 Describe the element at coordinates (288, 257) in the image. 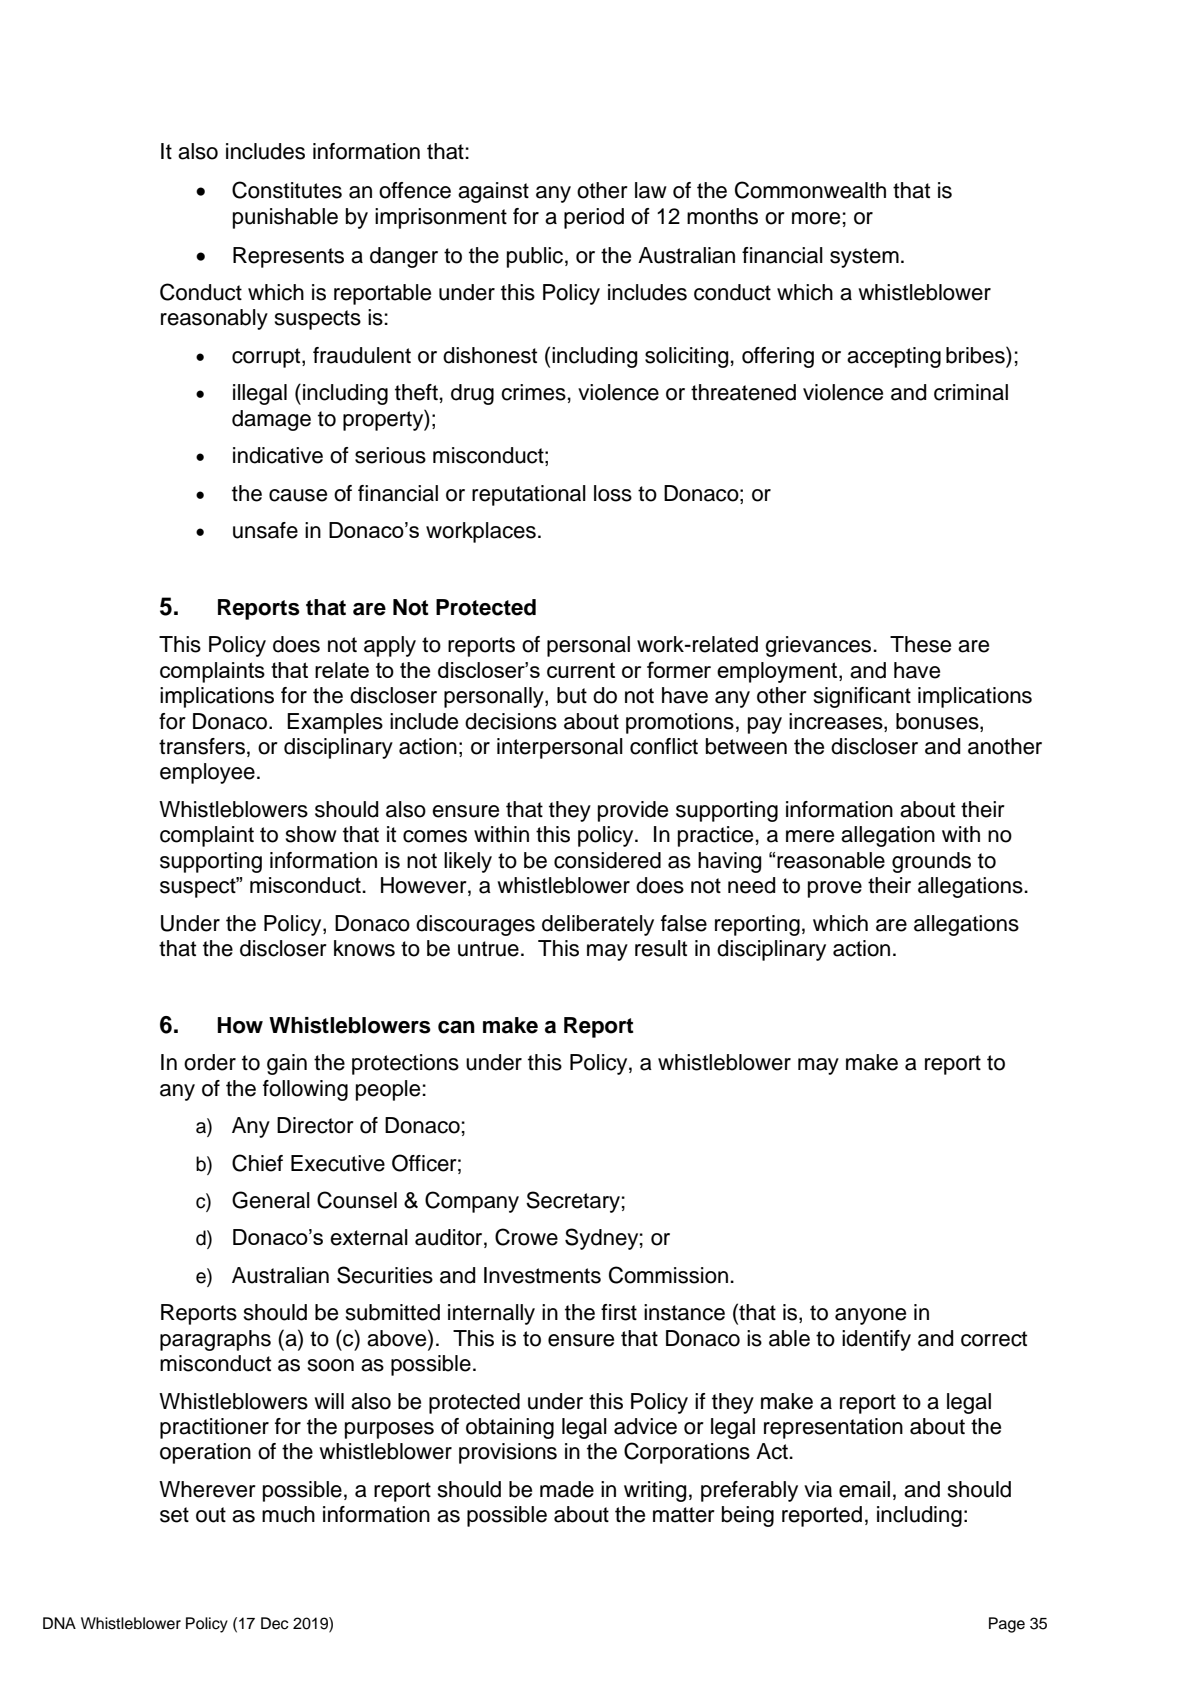

I see `Represents` at that location.
